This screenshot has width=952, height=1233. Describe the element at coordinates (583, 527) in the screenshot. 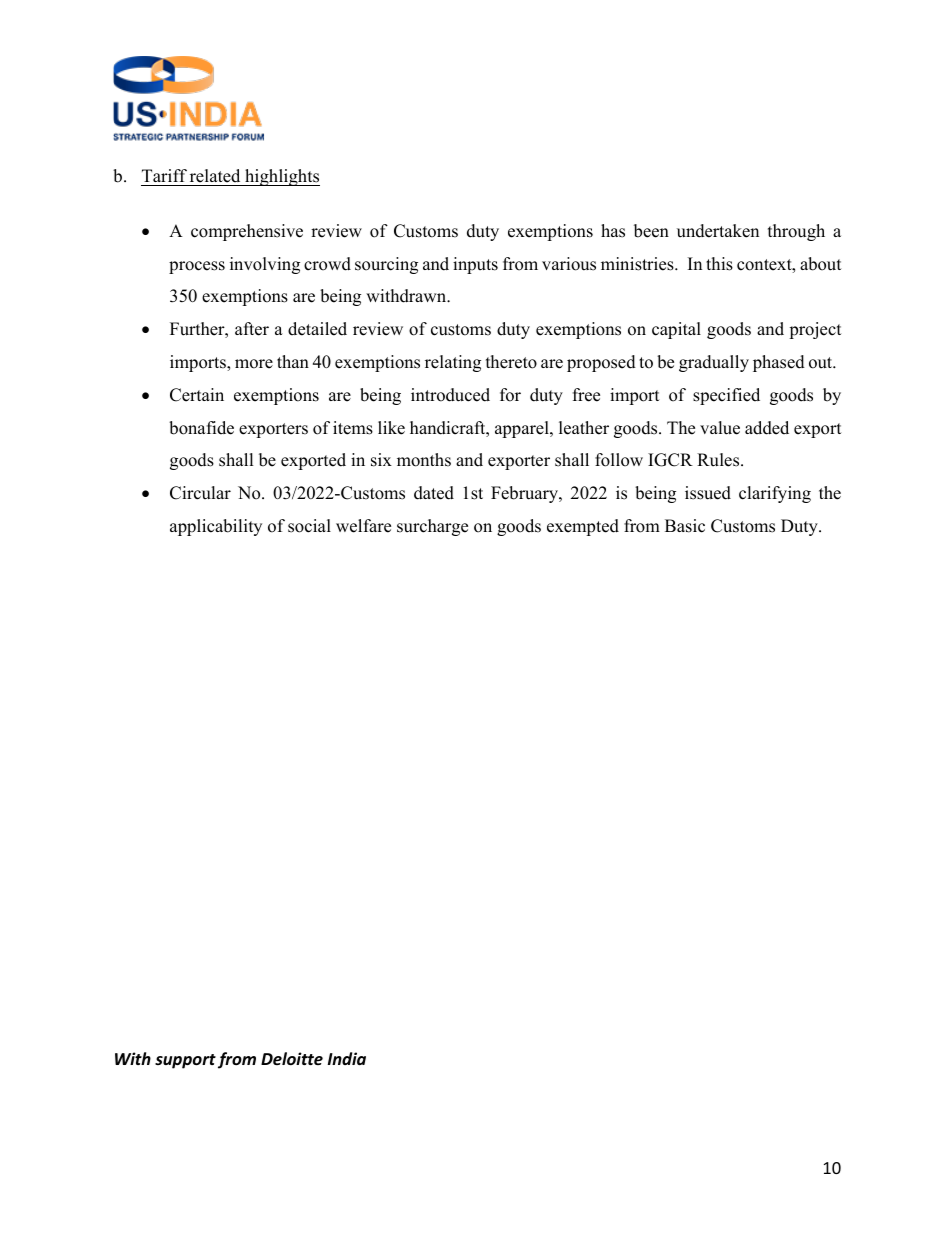

I see `exempted` at that location.
